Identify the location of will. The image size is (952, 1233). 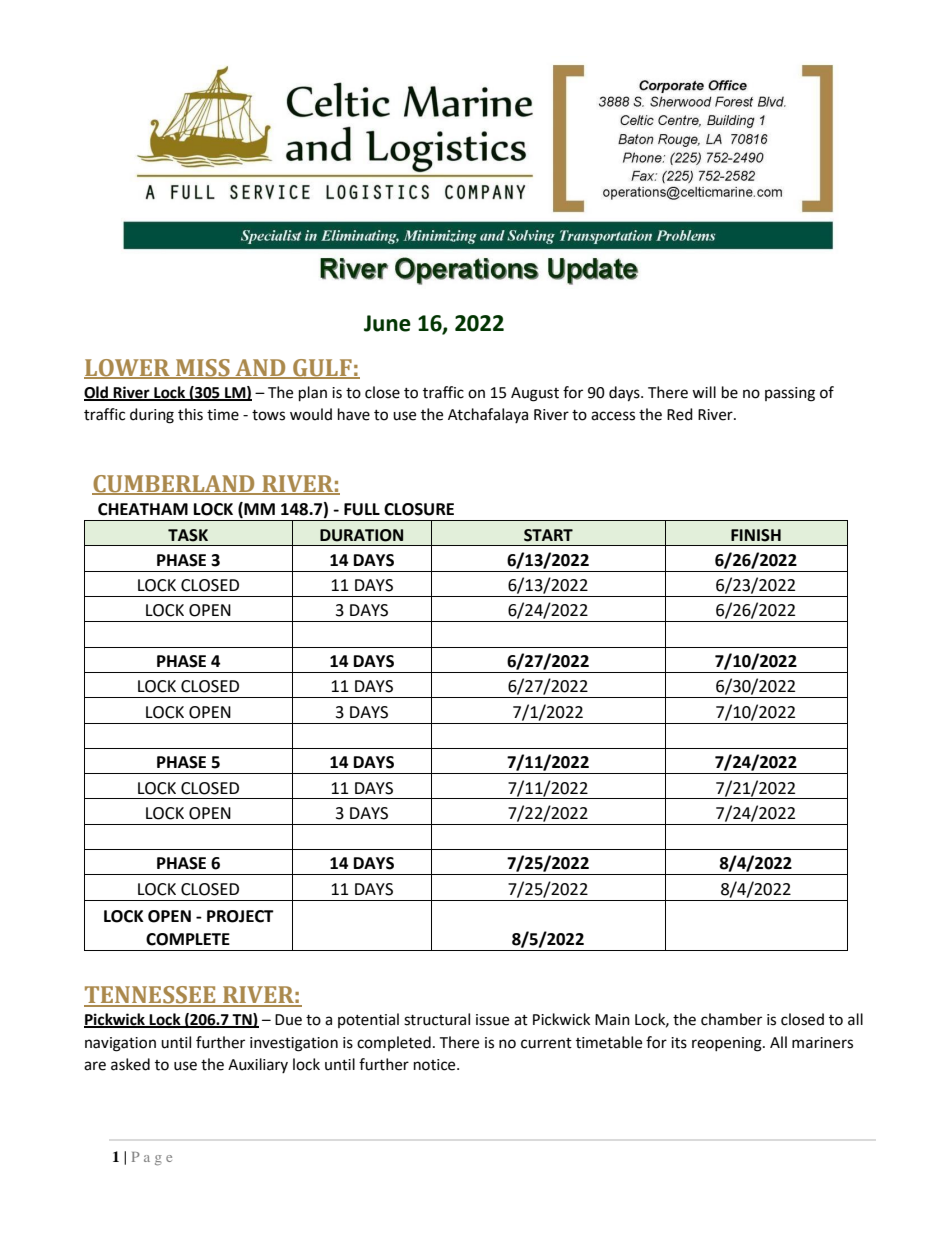
(704, 392).
